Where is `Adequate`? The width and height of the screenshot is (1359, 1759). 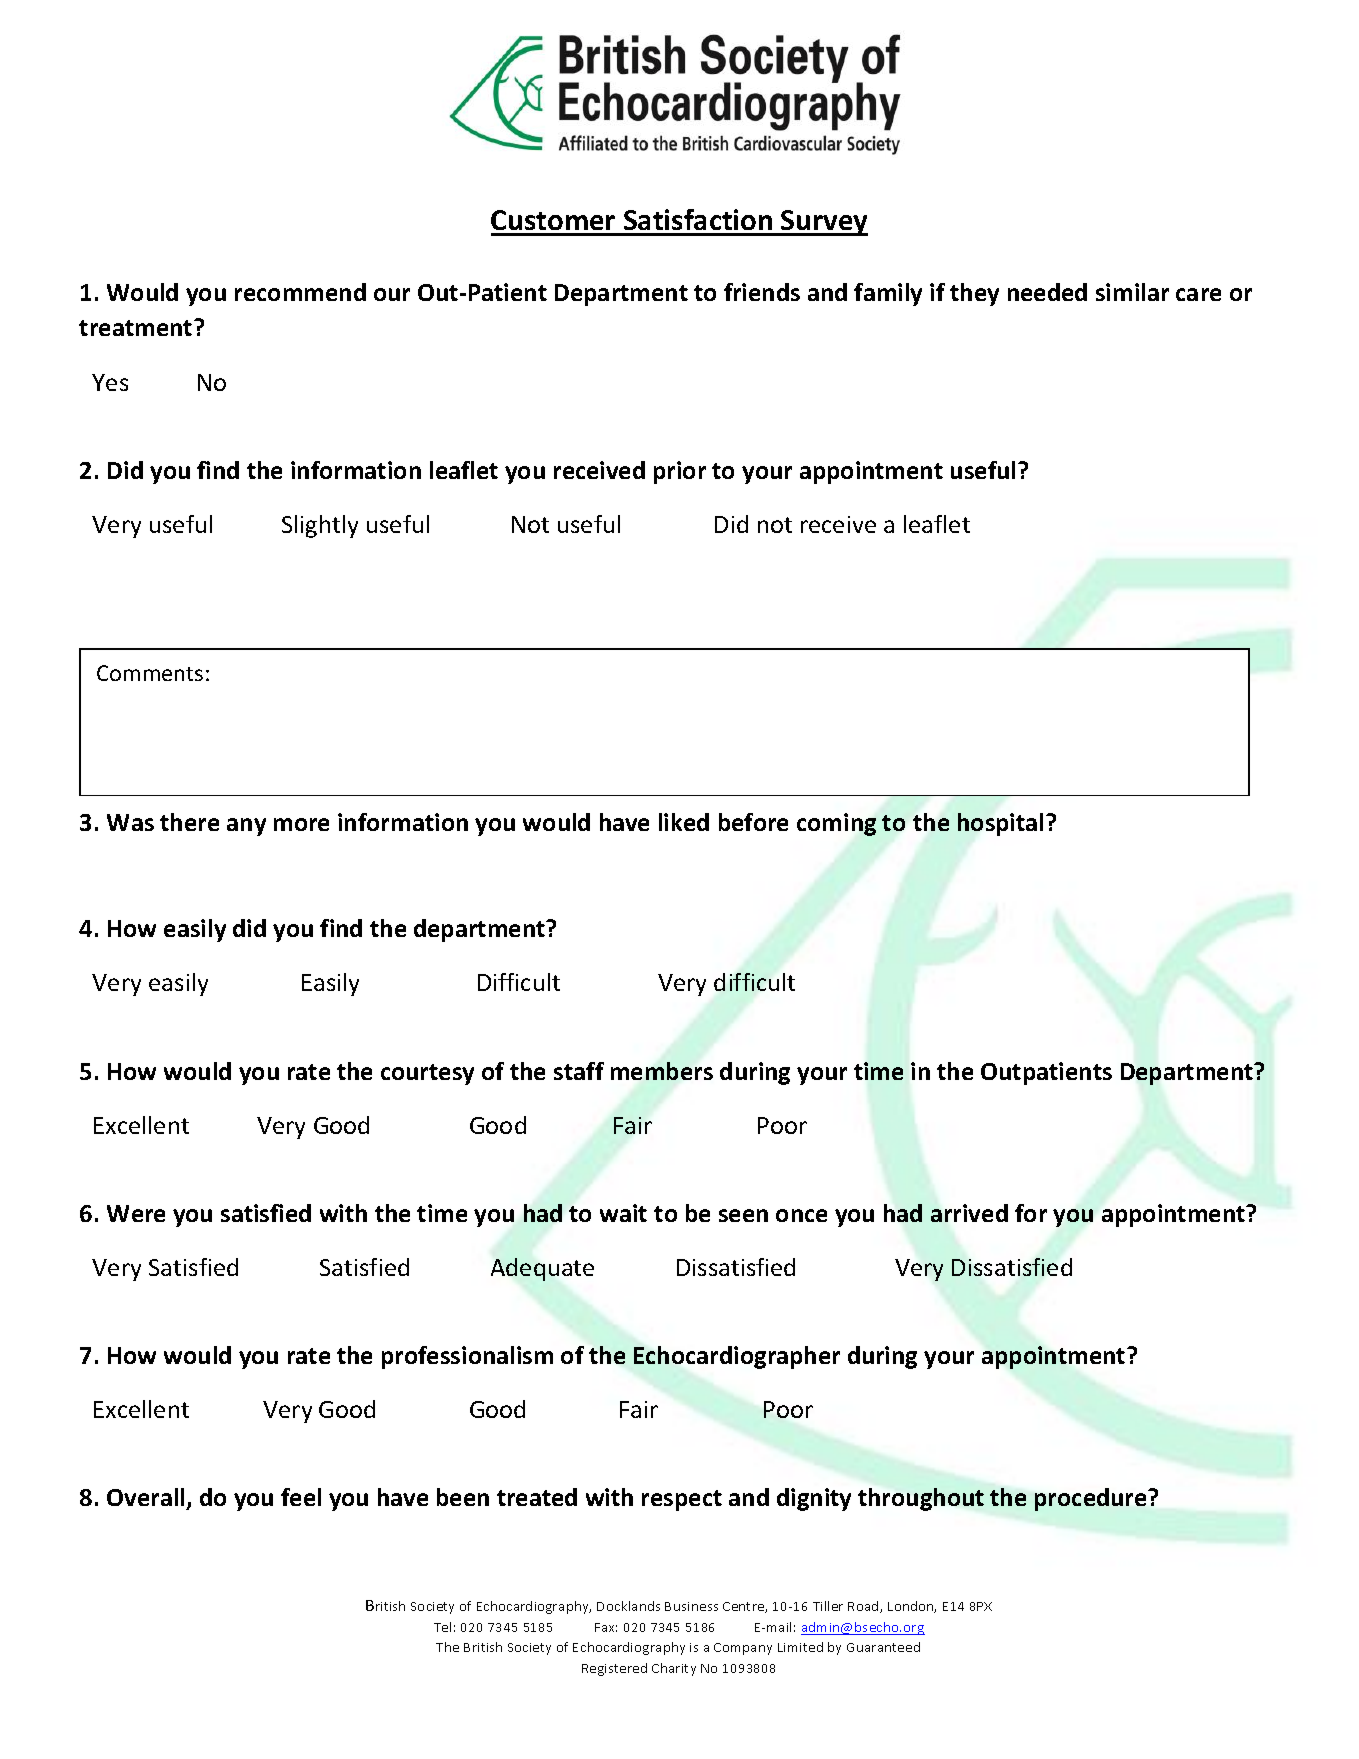 Adequate is located at coordinates (542, 1269).
